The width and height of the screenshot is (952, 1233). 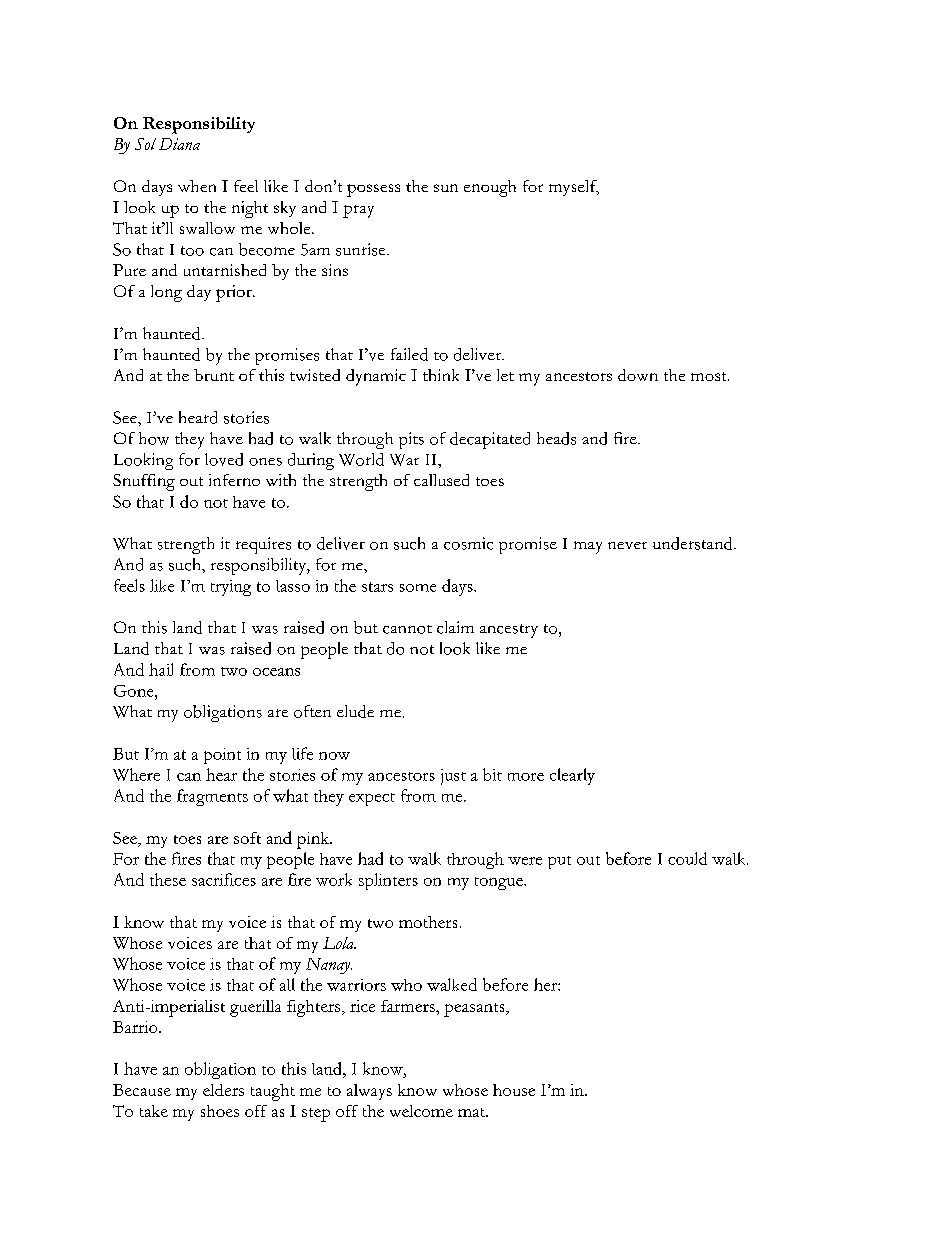 I want to click on myself, so click(x=574, y=188).
